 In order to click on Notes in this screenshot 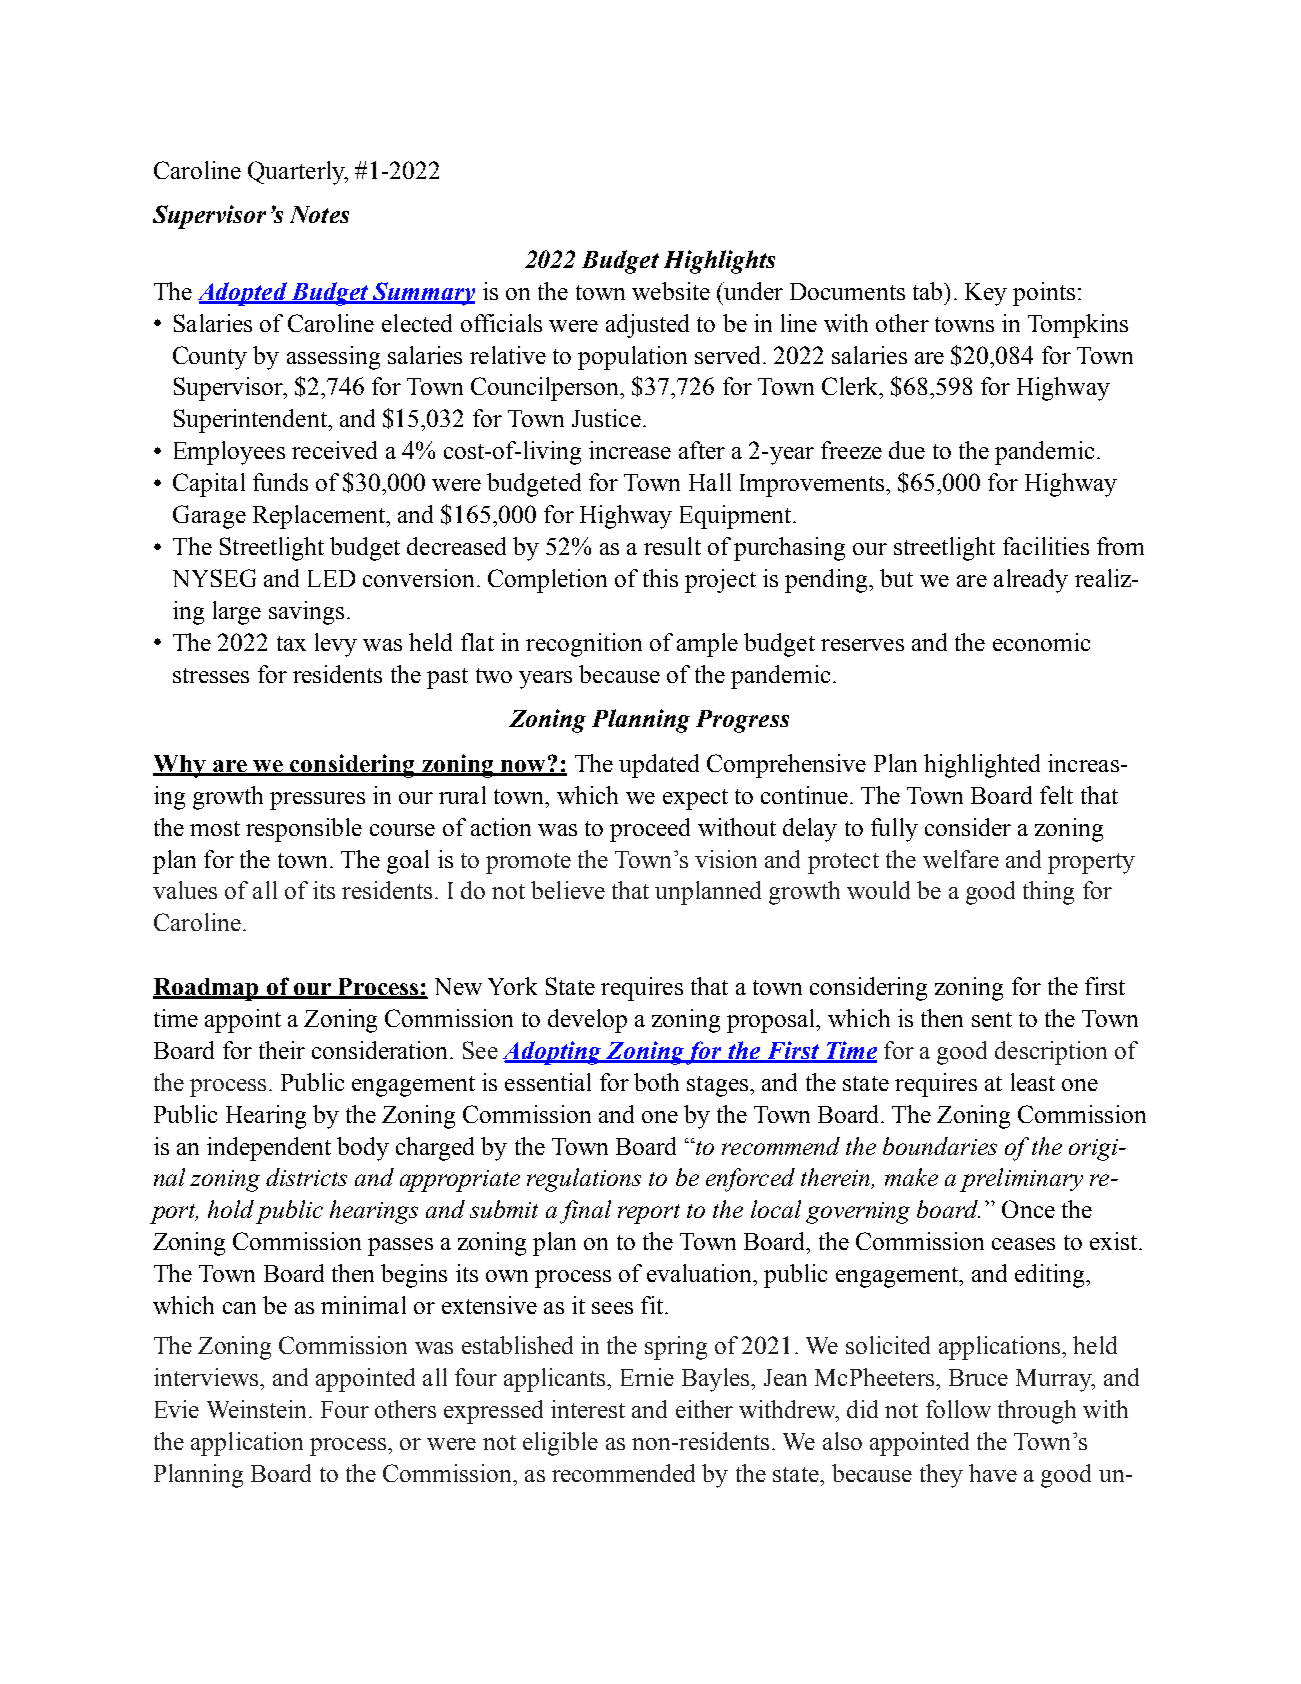, I will do `click(319, 214)`.
